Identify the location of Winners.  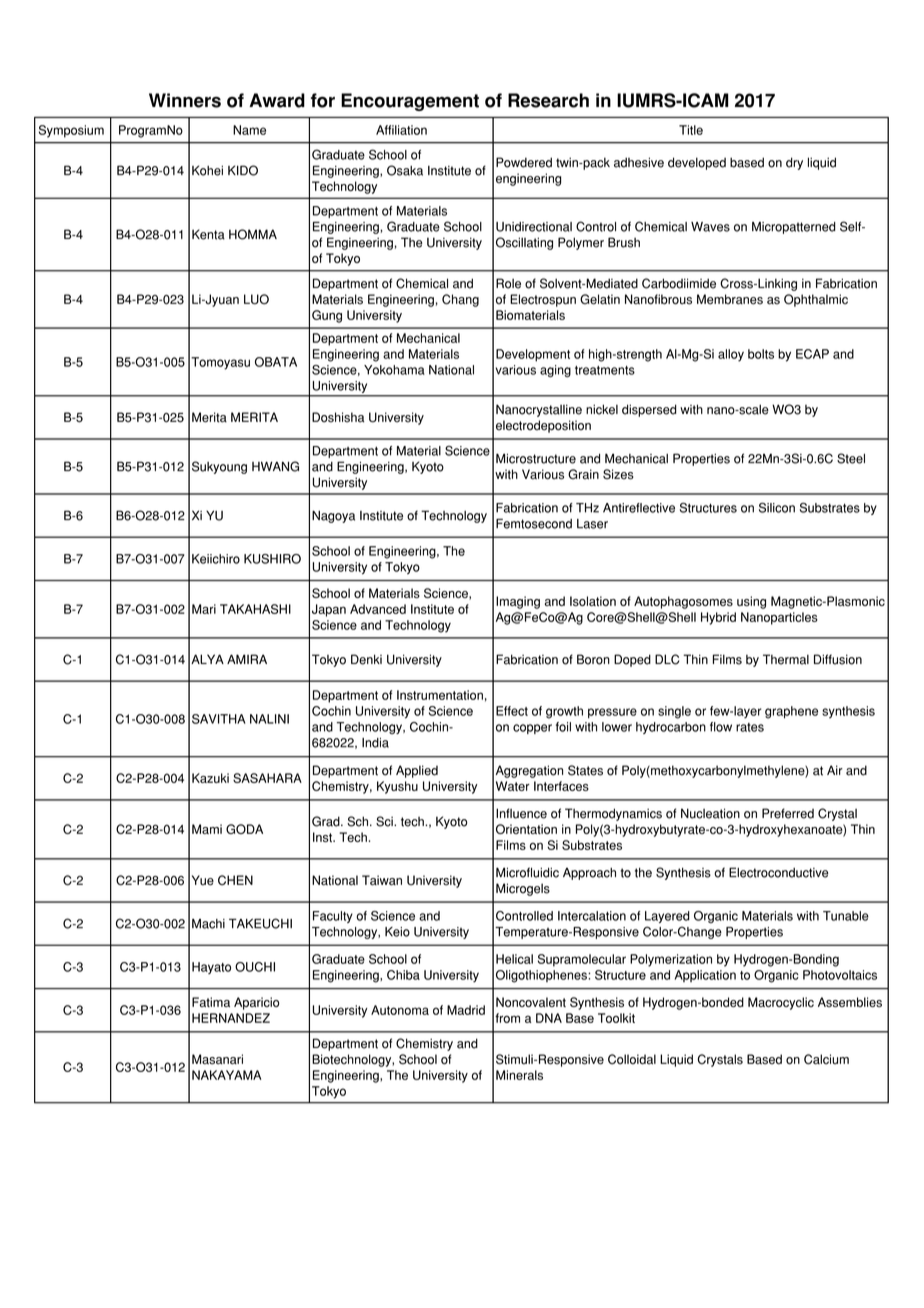
(185, 100).
